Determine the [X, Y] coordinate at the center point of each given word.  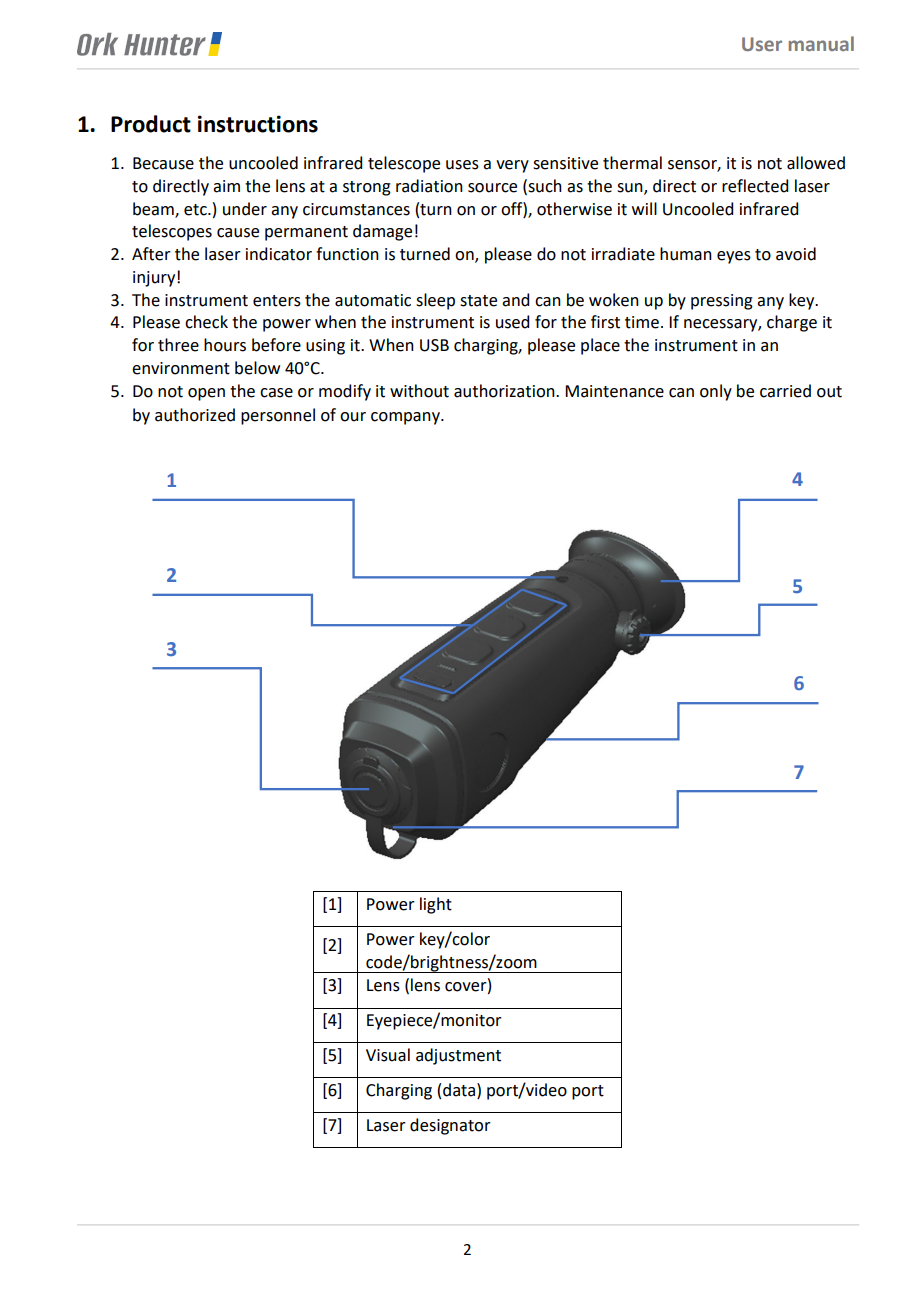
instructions [258, 124]
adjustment [458, 1056]
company [406, 418]
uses [462, 165]
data [460, 1090]
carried [785, 391]
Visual [388, 1055]
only [716, 392]
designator [450, 1126]
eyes [734, 257]
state [478, 301]
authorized [195, 415]
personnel [278, 416]
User [762, 44]
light [436, 905]
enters [277, 301]
